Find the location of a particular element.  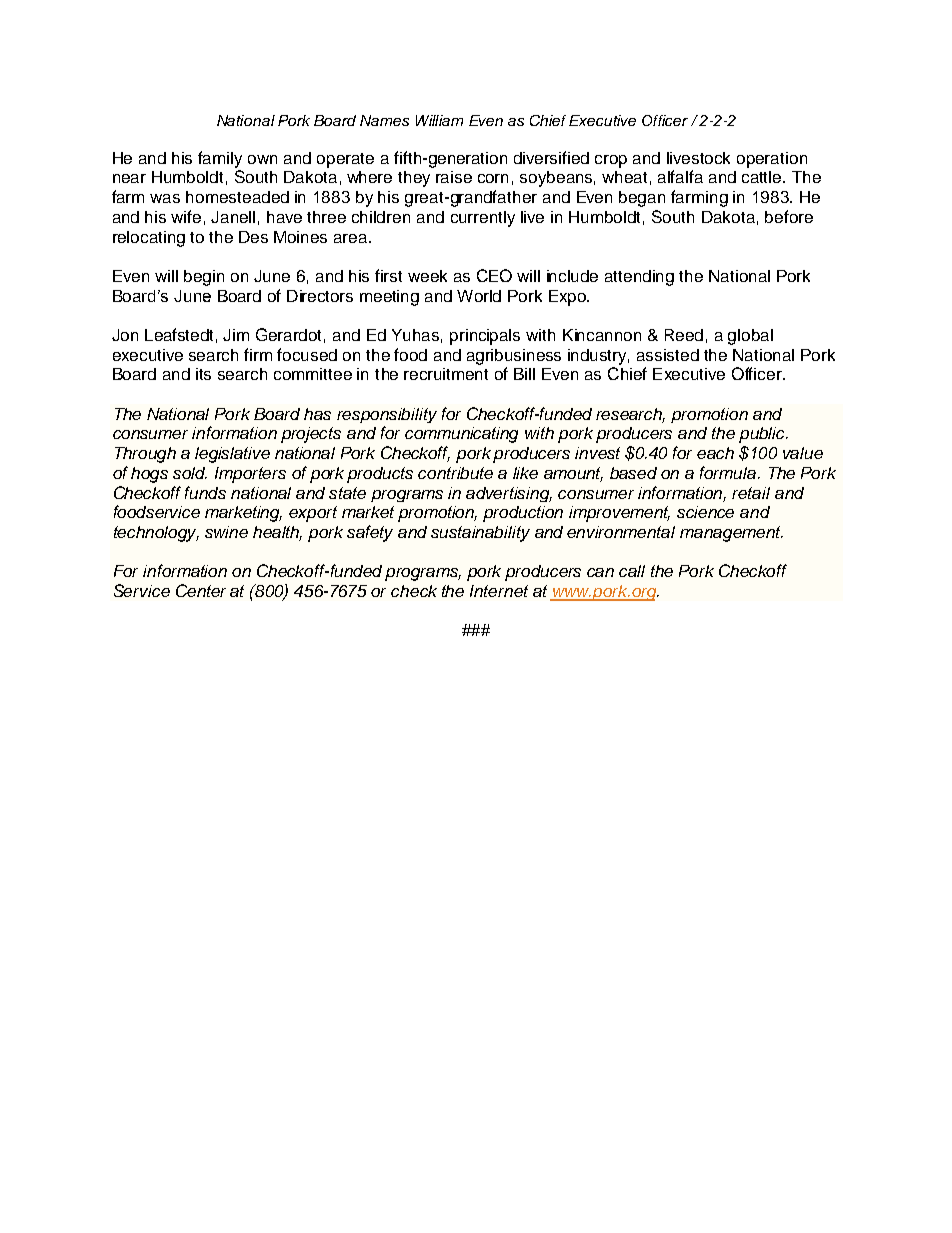

Internet is located at coordinates (499, 591).
